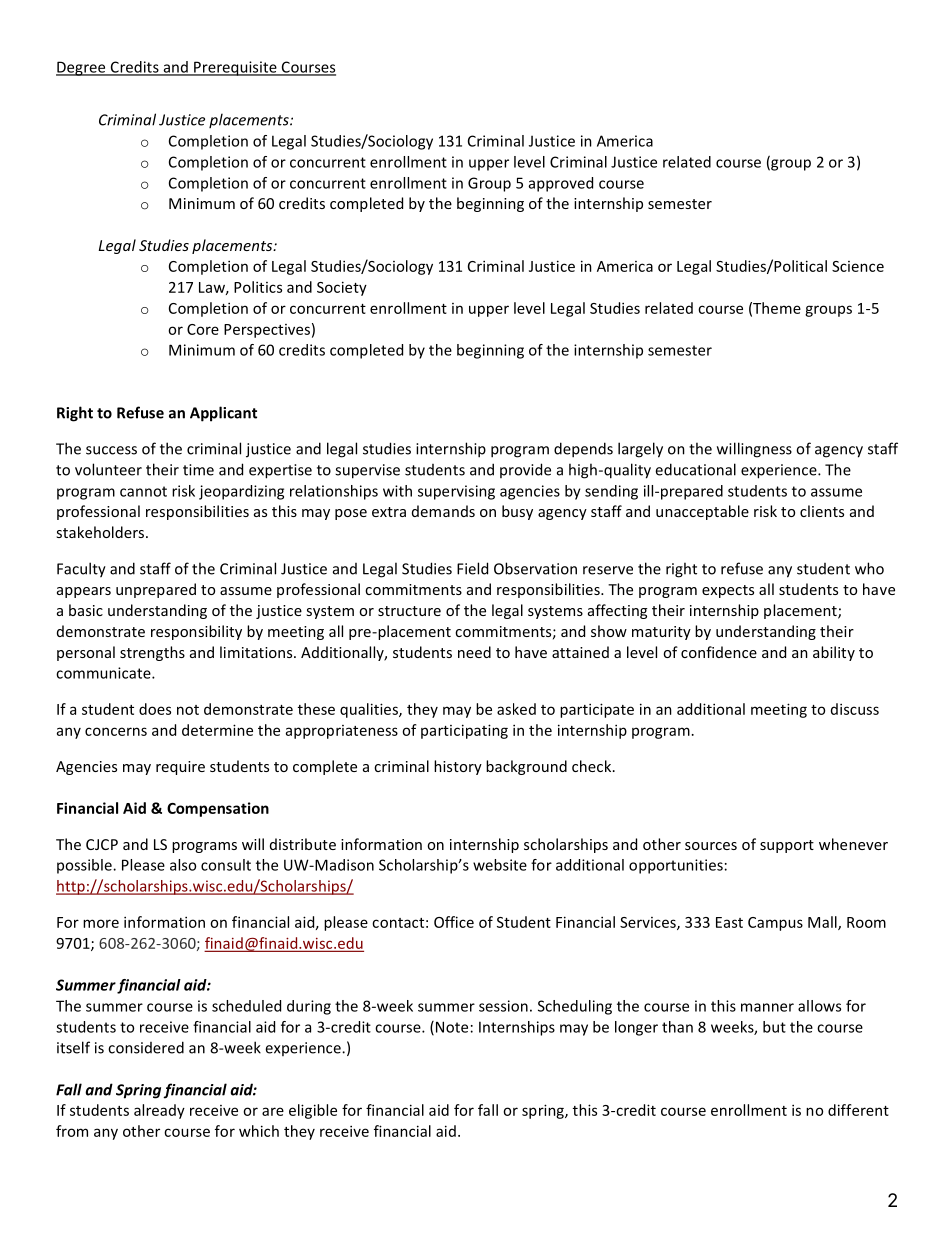 The image size is (952, 1233). I want to click on also, so click(183, 865).
